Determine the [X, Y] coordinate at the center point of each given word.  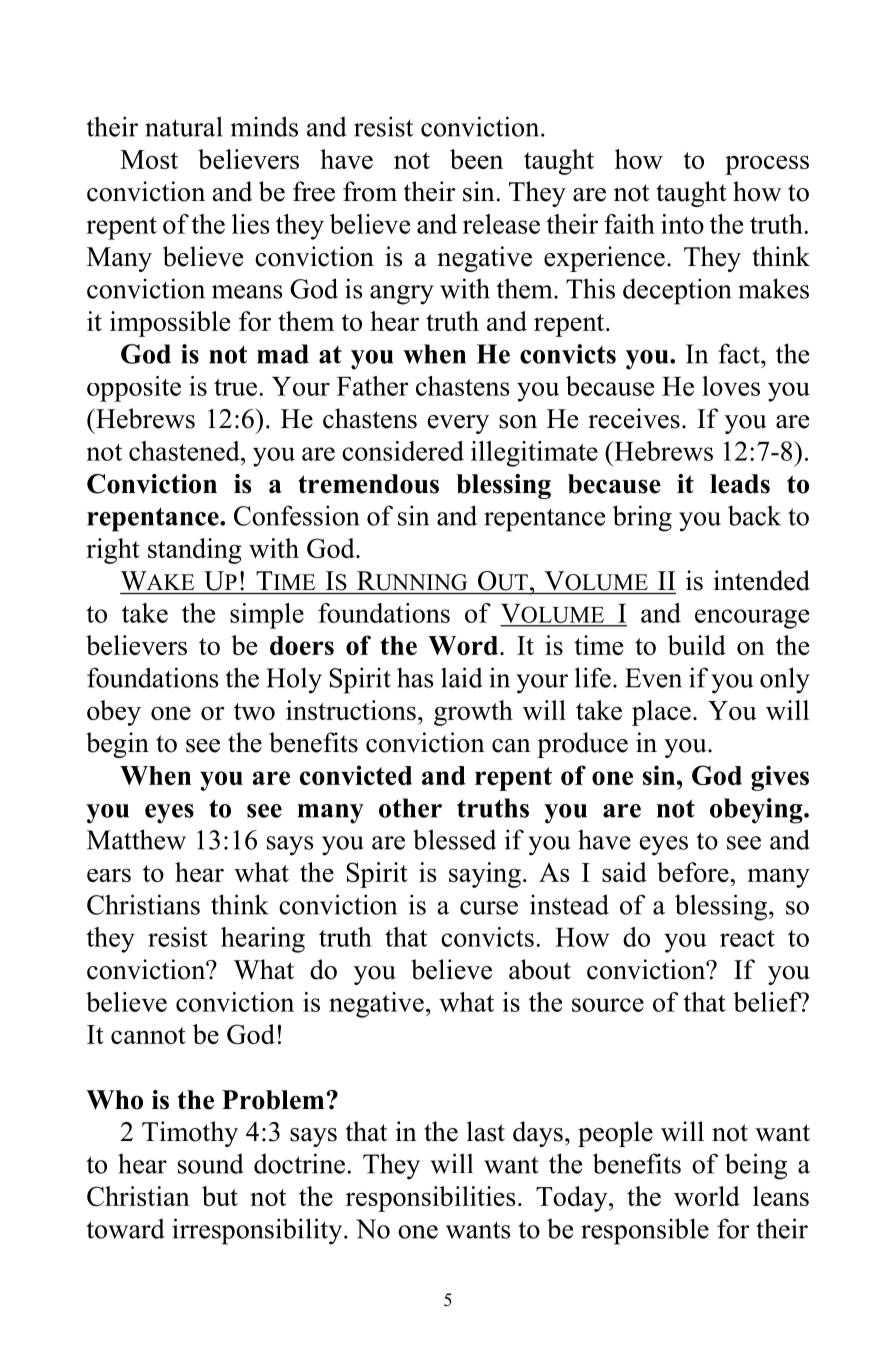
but [220, 1196]
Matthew [136, 839]
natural [184, 126]
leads [740, 484]
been [476, 159]
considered [403, 451]
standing [195, 551]
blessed [454, 839]
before [693, 872]
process [767, 165]
